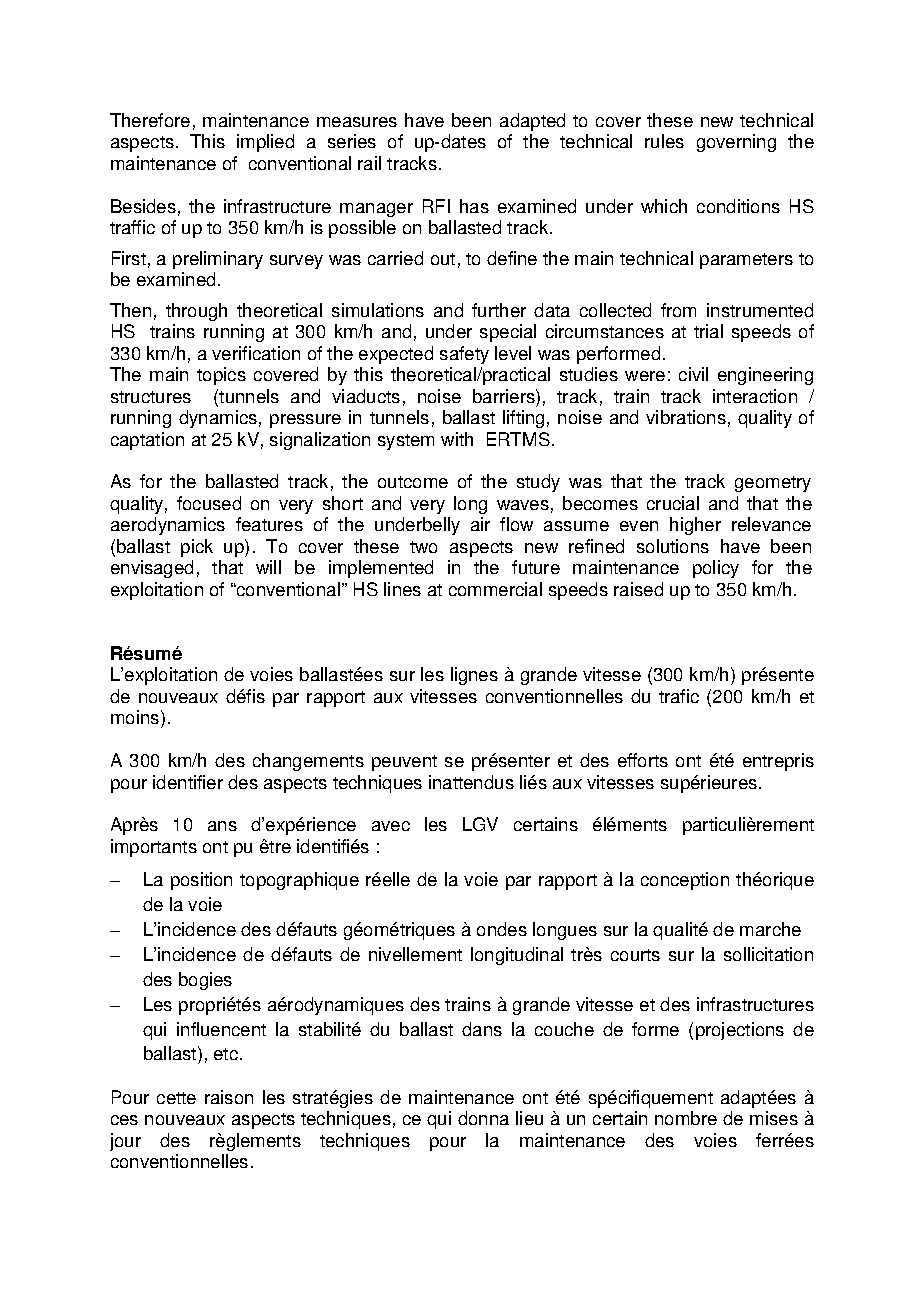  I want to click on efforts, so click(643, 760).
